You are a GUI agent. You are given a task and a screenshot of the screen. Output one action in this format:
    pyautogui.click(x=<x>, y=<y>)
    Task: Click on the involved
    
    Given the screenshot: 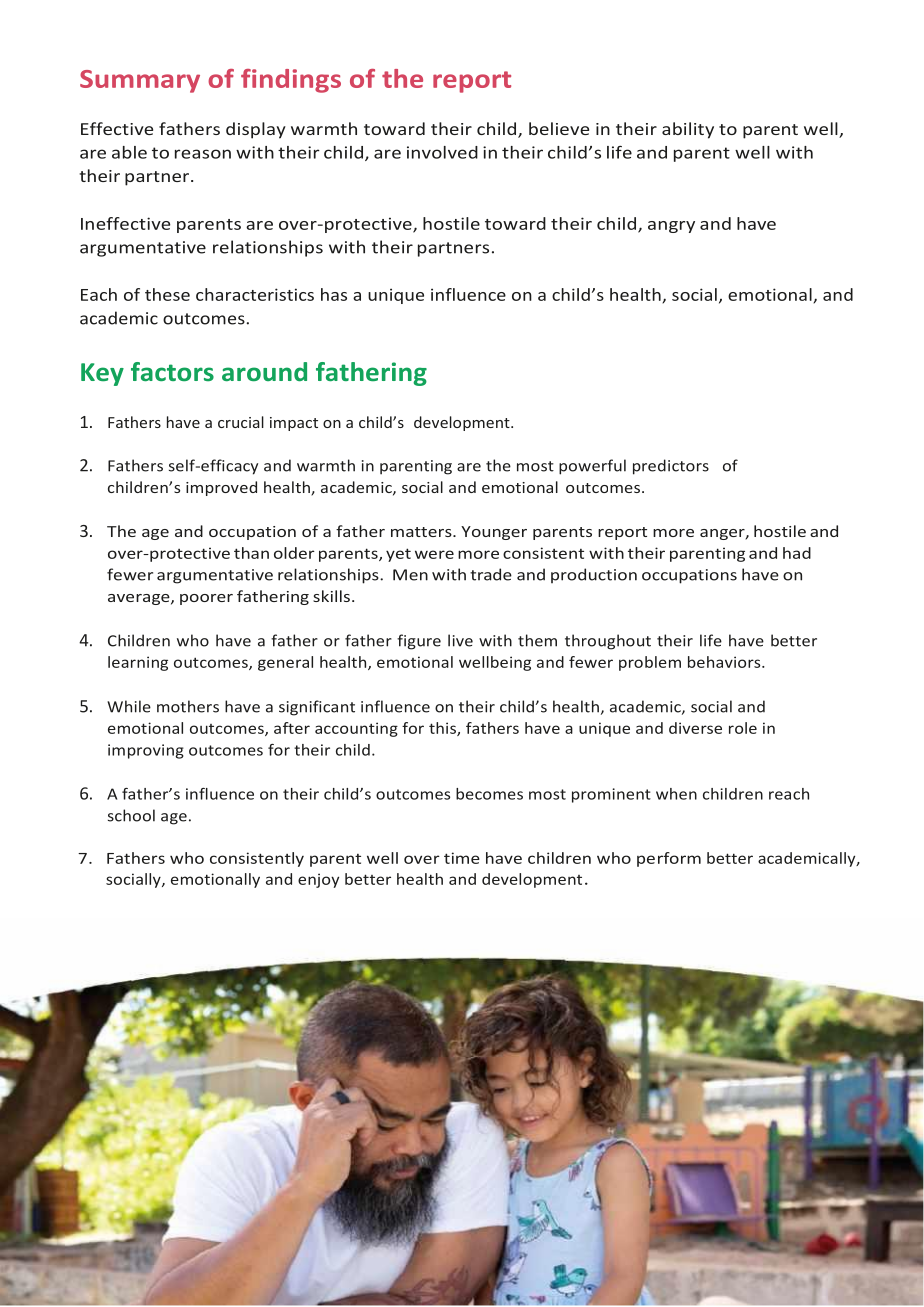 What is the action you would take?
    pyautogui.click(x=442, y=152)
